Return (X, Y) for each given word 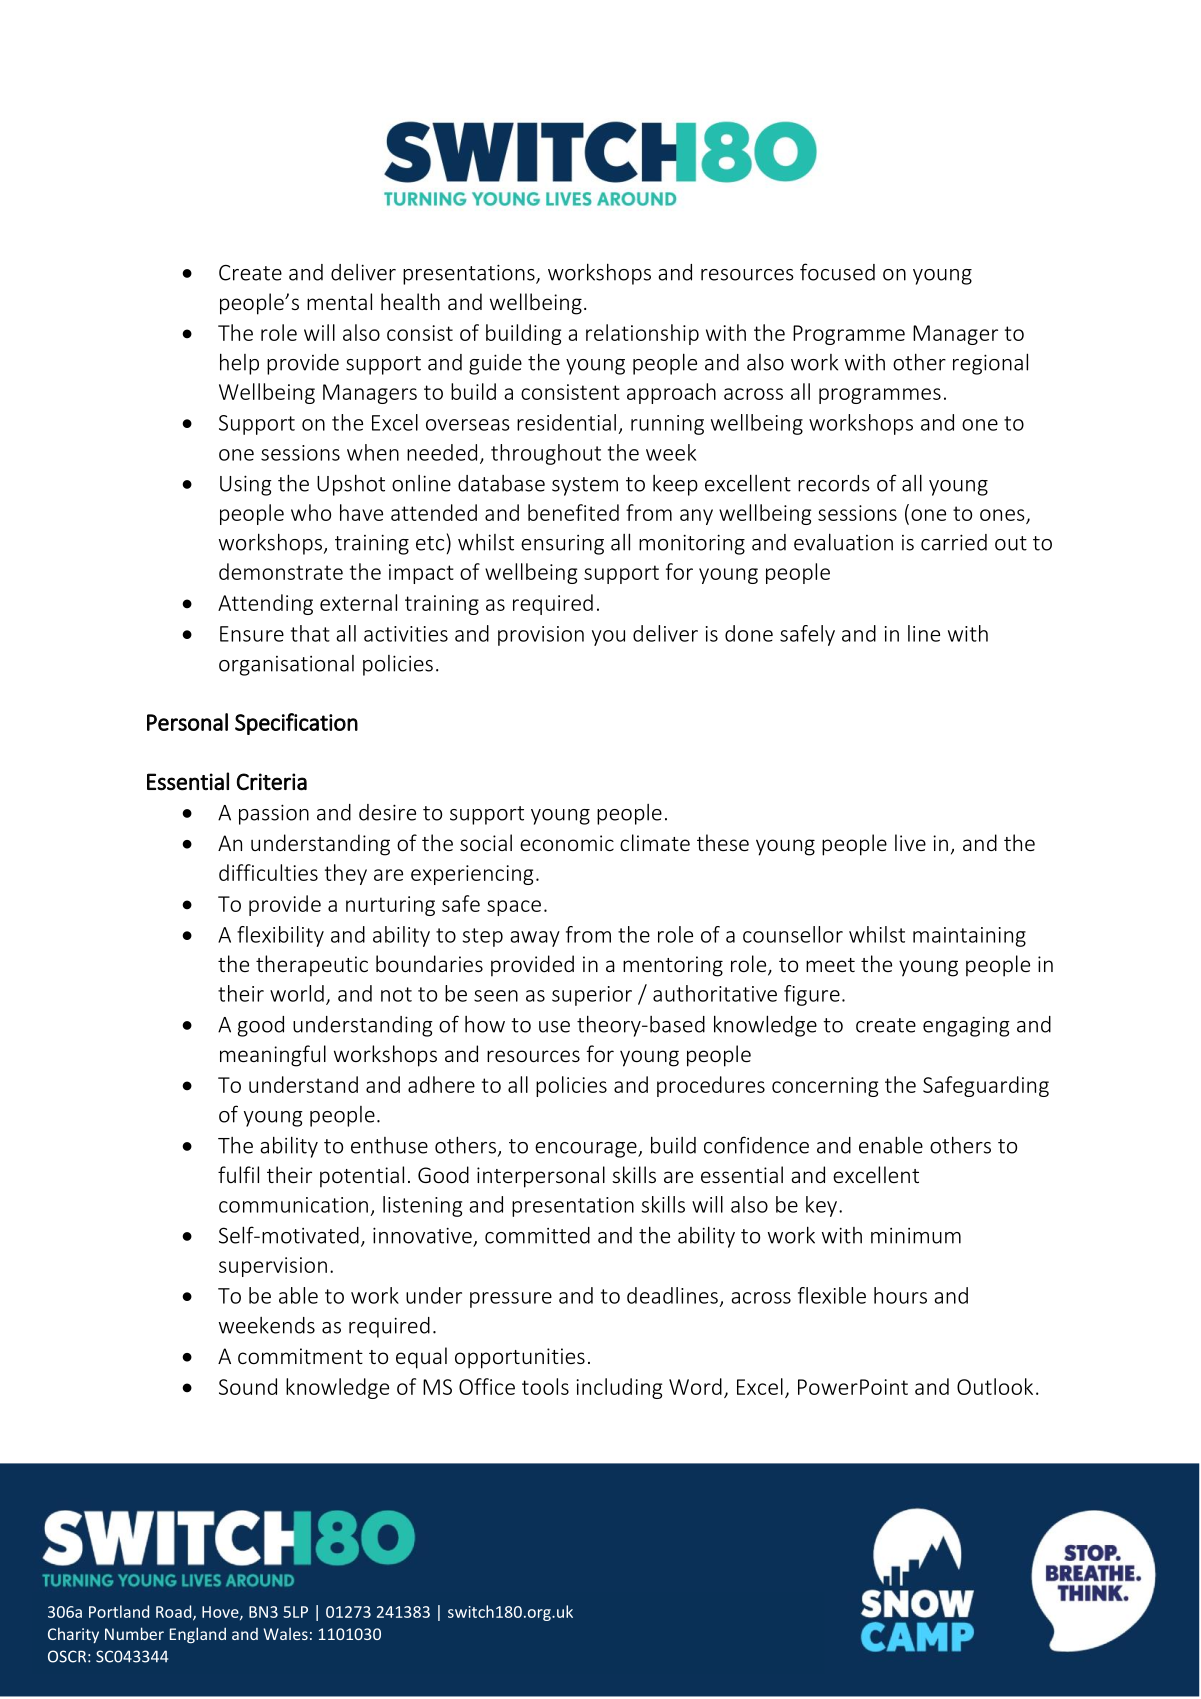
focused (837, 272)
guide (495, 364)
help (239, 364)
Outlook (995, 1386)
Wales (285, 1633)
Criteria (272, 782)
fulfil (238, 1174)
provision (541, 636)
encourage (587, 1150)
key (821, 1206)
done (749, 633)
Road (175, 1612)
